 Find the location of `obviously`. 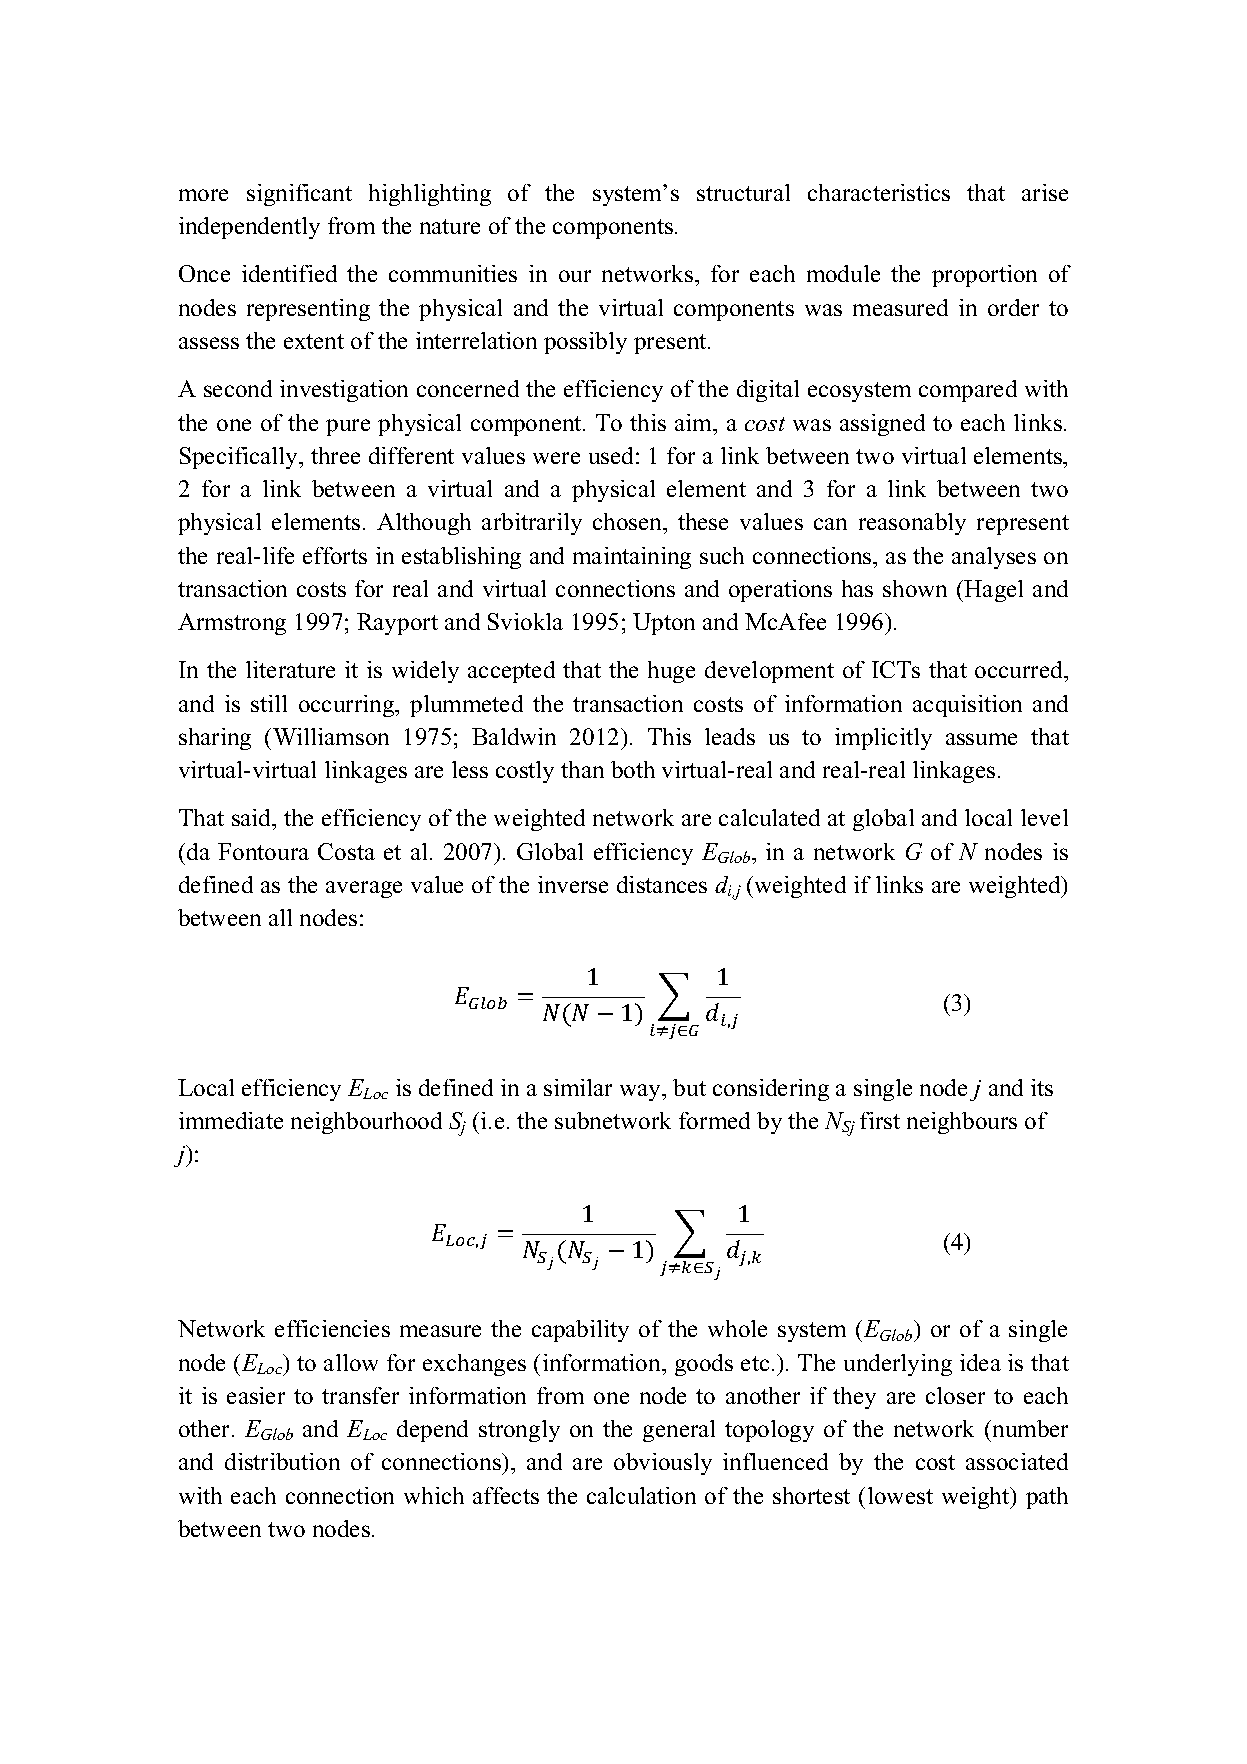

obviously is located at coordinates (663, 1464).
